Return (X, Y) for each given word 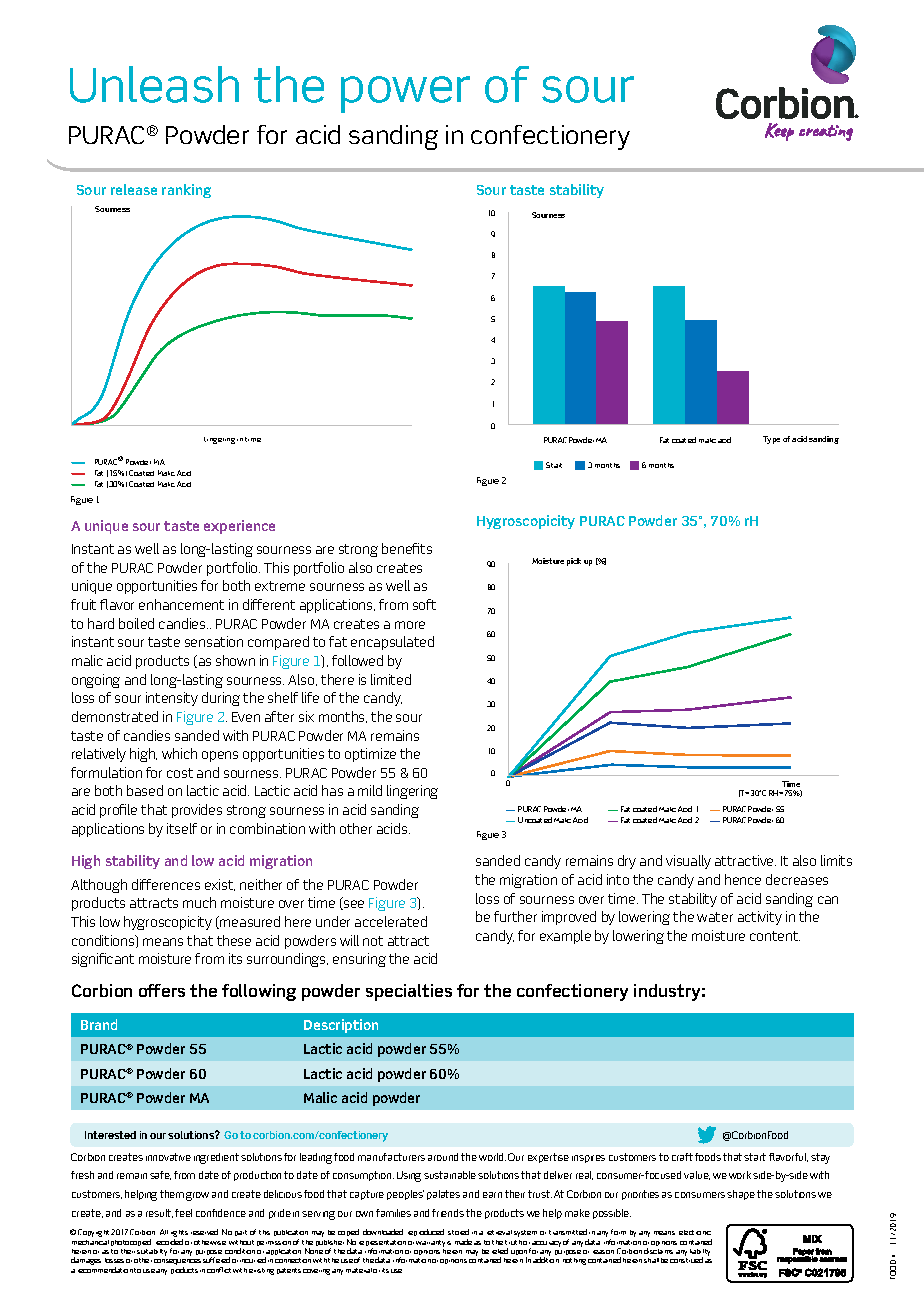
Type (771, 440)
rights (179, 1235)
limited (391, 679)
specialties (409, 992)
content (775, 936)
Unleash (154, 84)
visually (688, 862)
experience (239, 527)
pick (574, 562)
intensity (172, 699)
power (405, 94)
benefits (407, 548)
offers (162, 990)
